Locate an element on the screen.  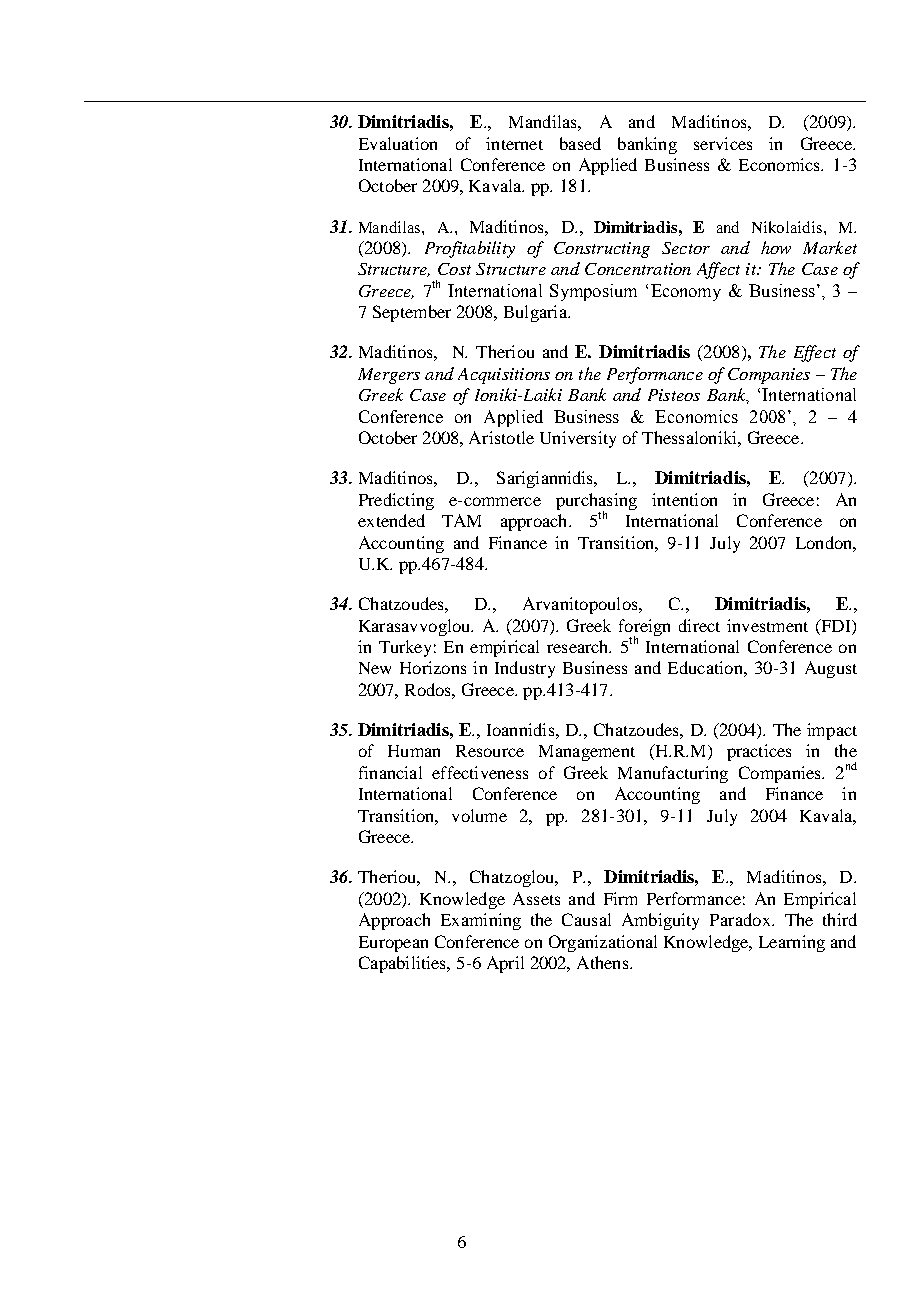
University is located at coordinates (578, 439).
